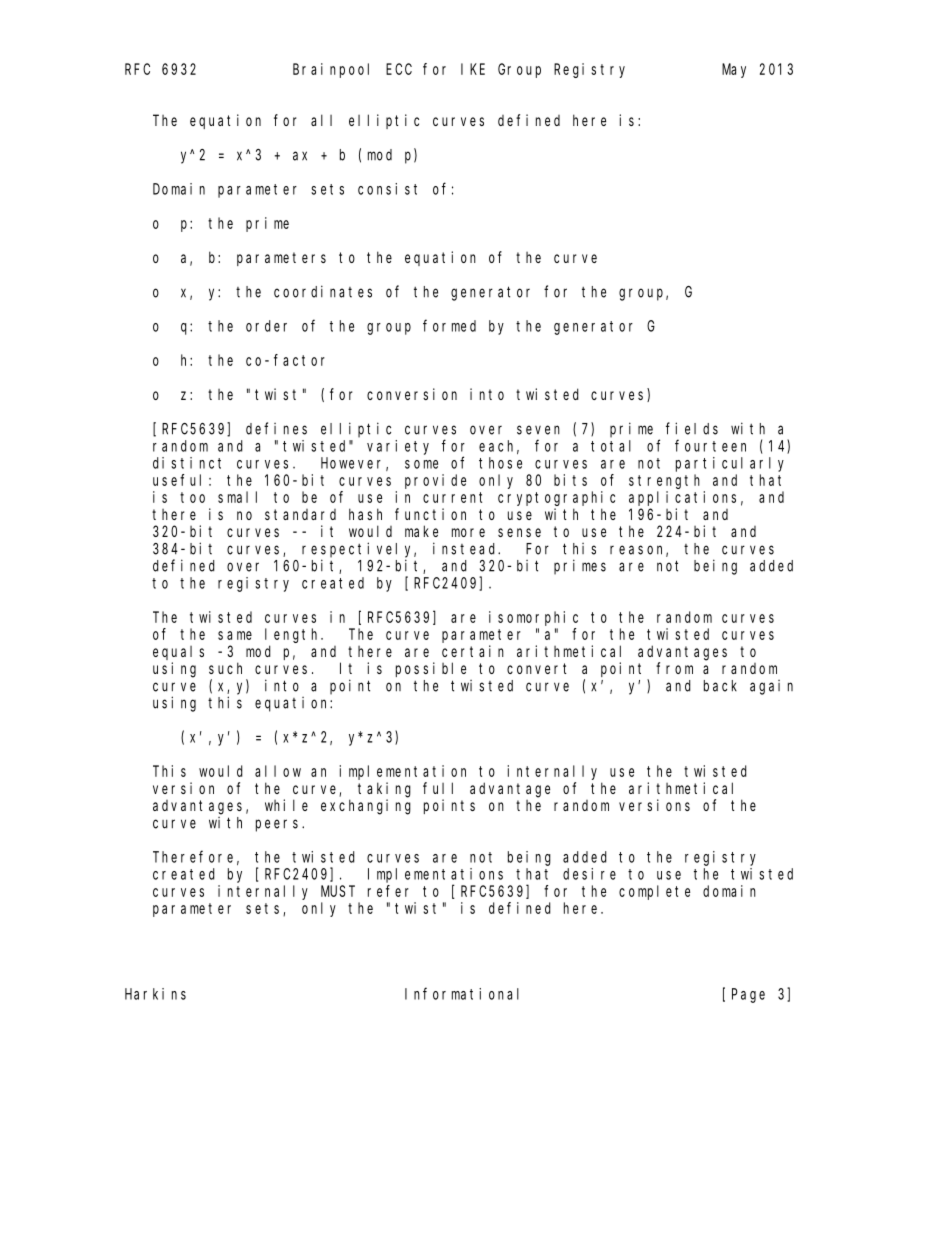  What do you see at coordinates (338, 891) in the screenshot?
I see `MUST` at bounding box center [338, 891].
